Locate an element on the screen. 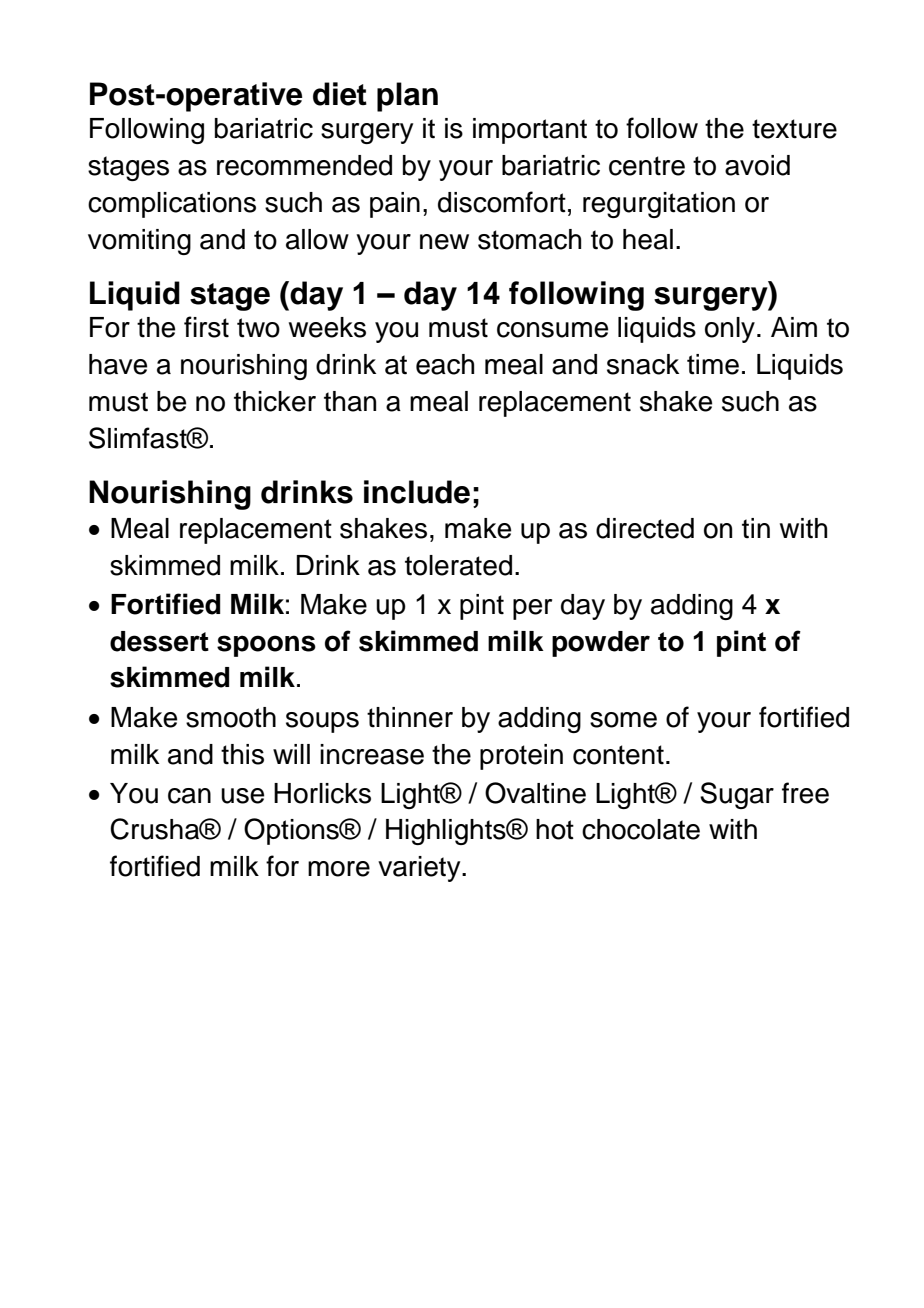 This screenshot has width=924, height=1308. recommended is located at coordinates (304, 165).
